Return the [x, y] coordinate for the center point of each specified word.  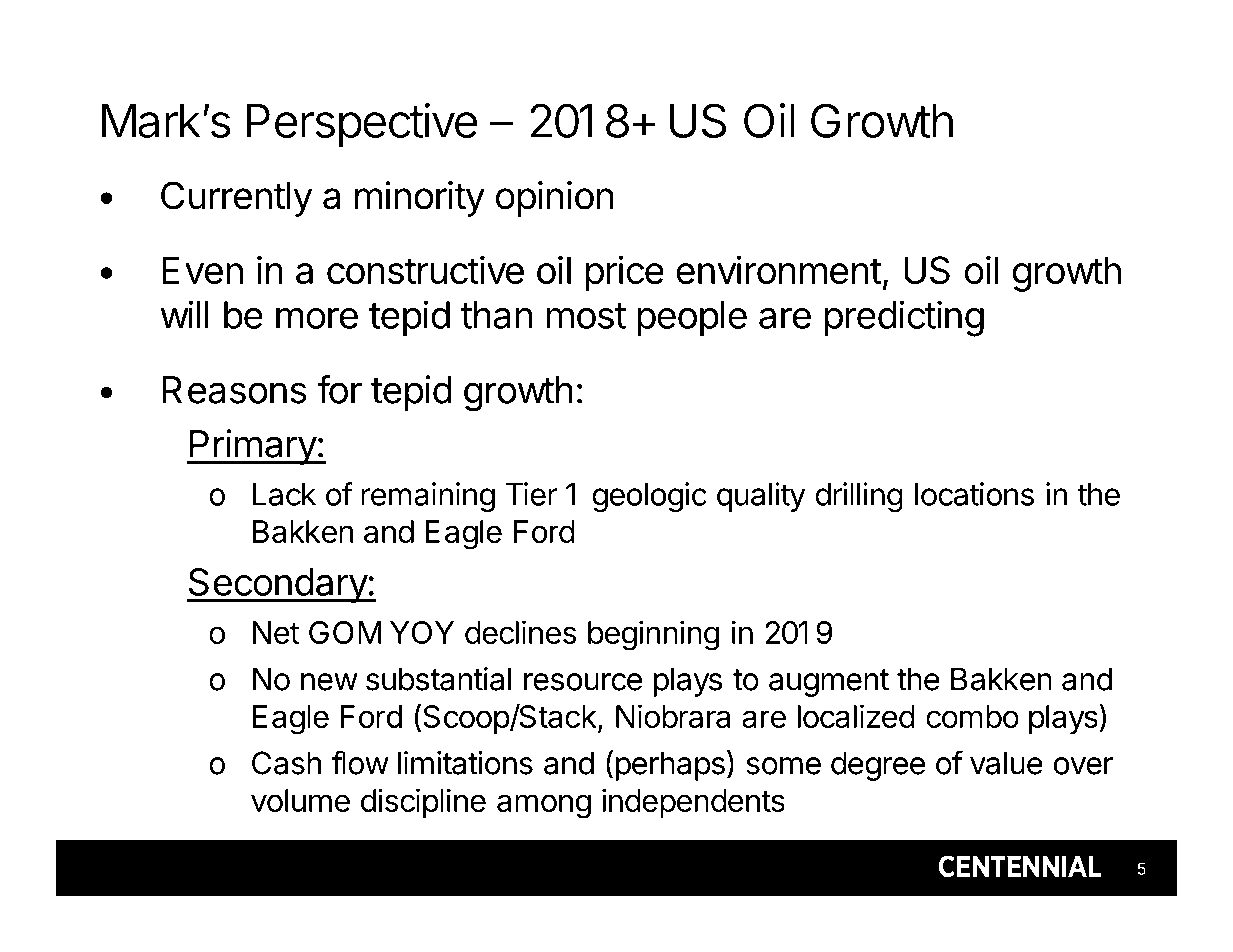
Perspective [362, 125]
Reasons [234, 390]
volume [300, 800]
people [692, 318]
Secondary [278, 585]
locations [974, 494]
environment [779, 269]
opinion [554, 199]
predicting [904, 318]
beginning [653, 635]
